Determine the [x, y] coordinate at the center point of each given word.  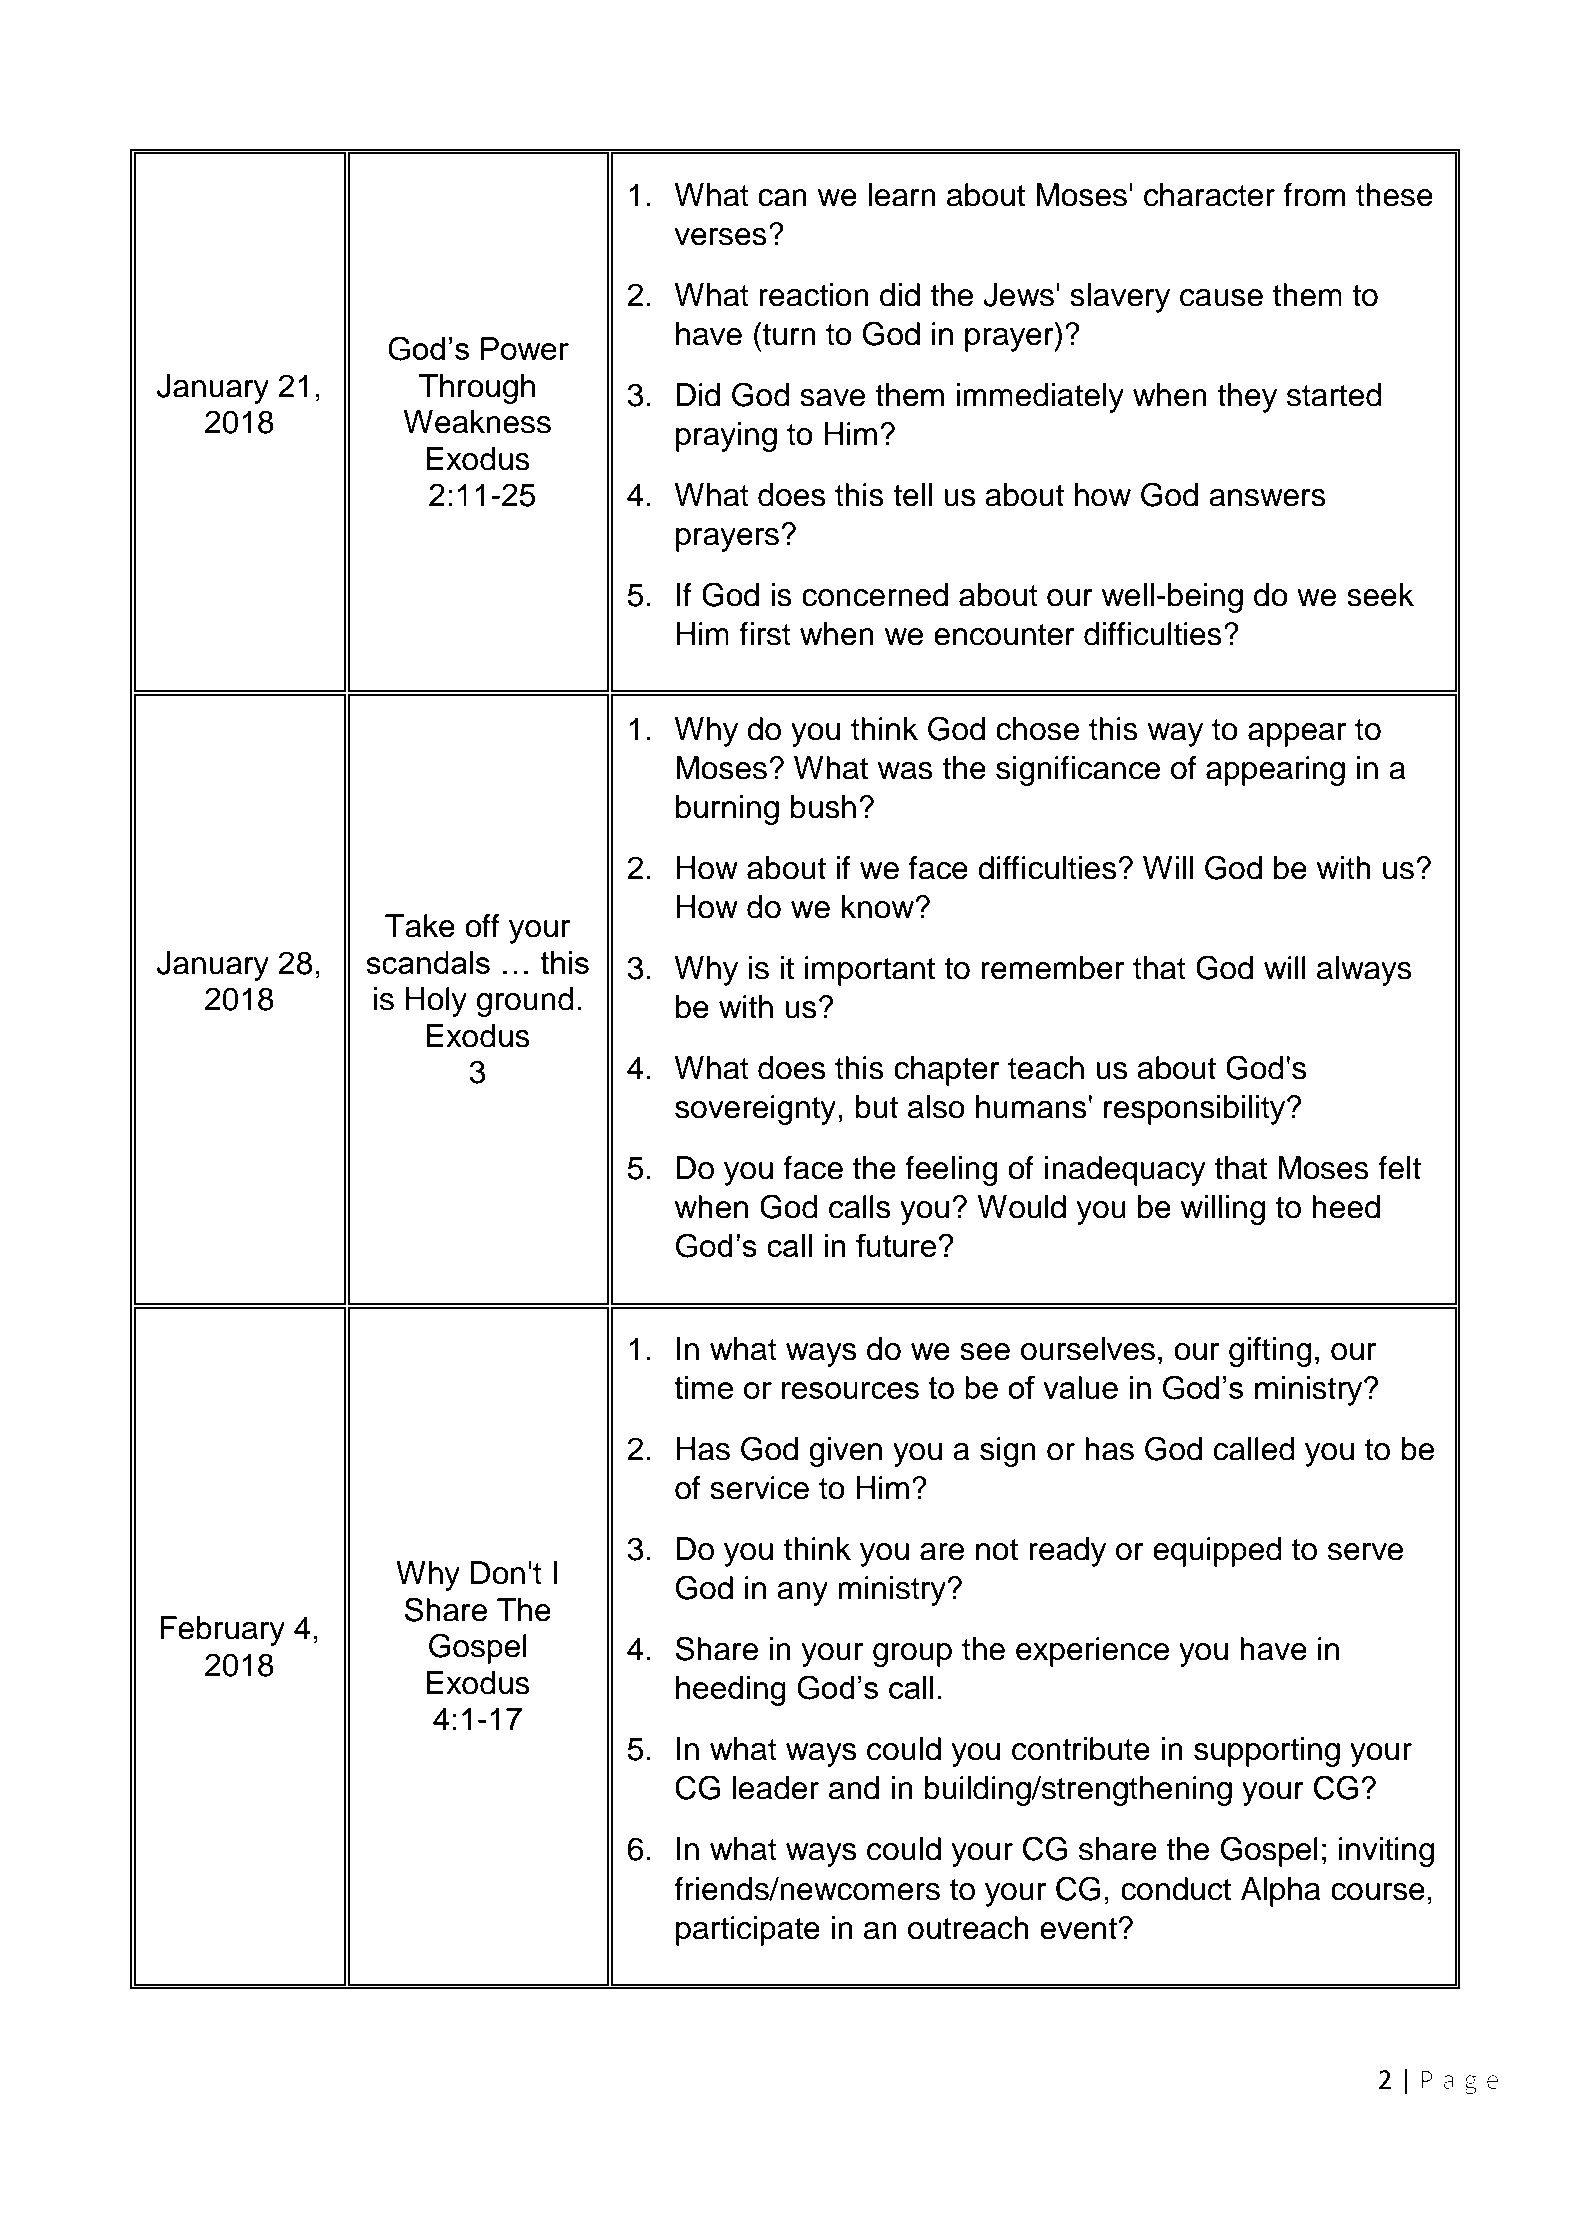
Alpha [1281, 1892]
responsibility [1196, 1110]
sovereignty [757, 1110]
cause [1221, 298]
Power [525, 348]
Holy [436, 1002]
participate [748, 1931]
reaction [814, 295]
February [222, 1631]
